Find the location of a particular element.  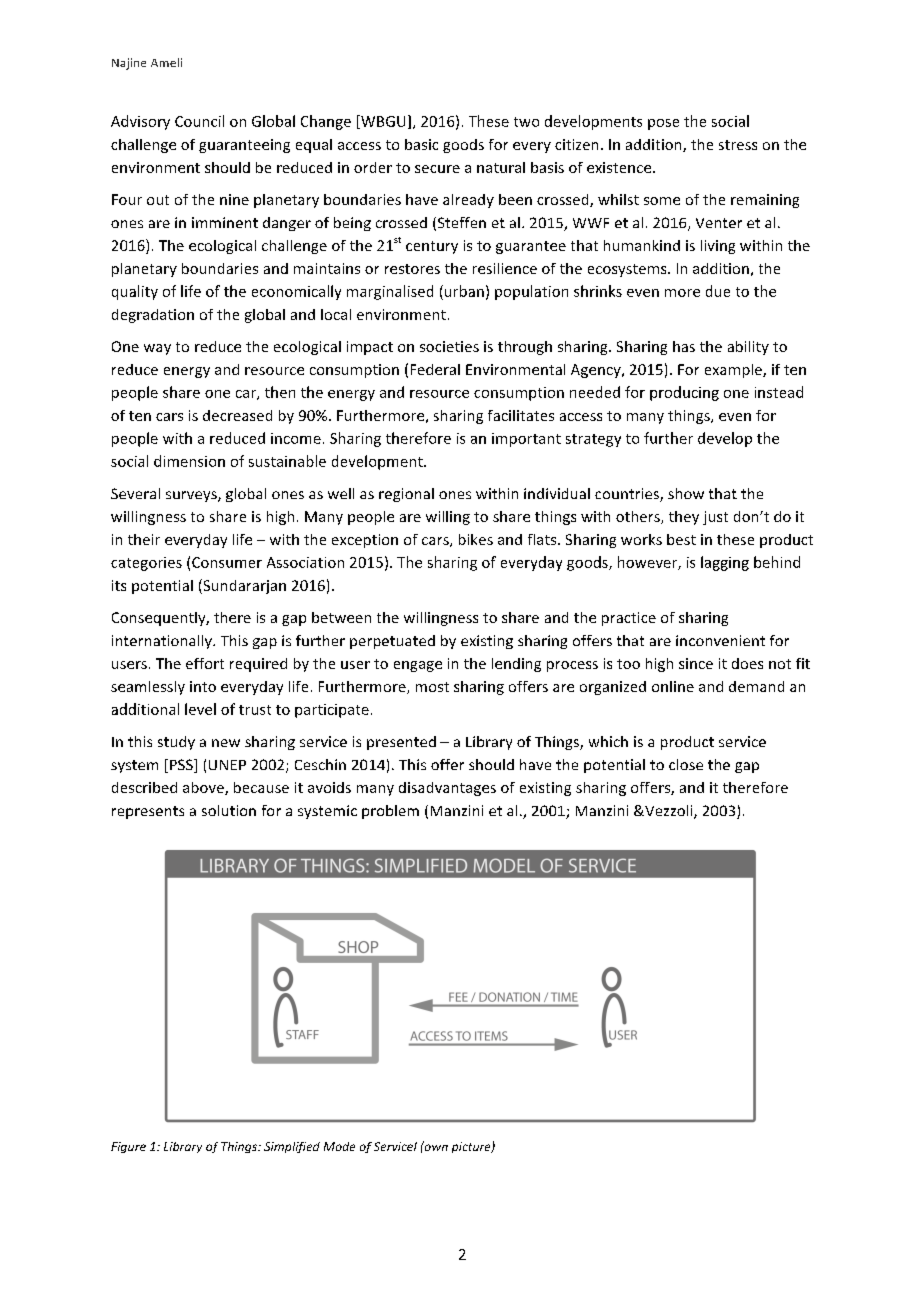

engage is located at coordinates (418, 666).
